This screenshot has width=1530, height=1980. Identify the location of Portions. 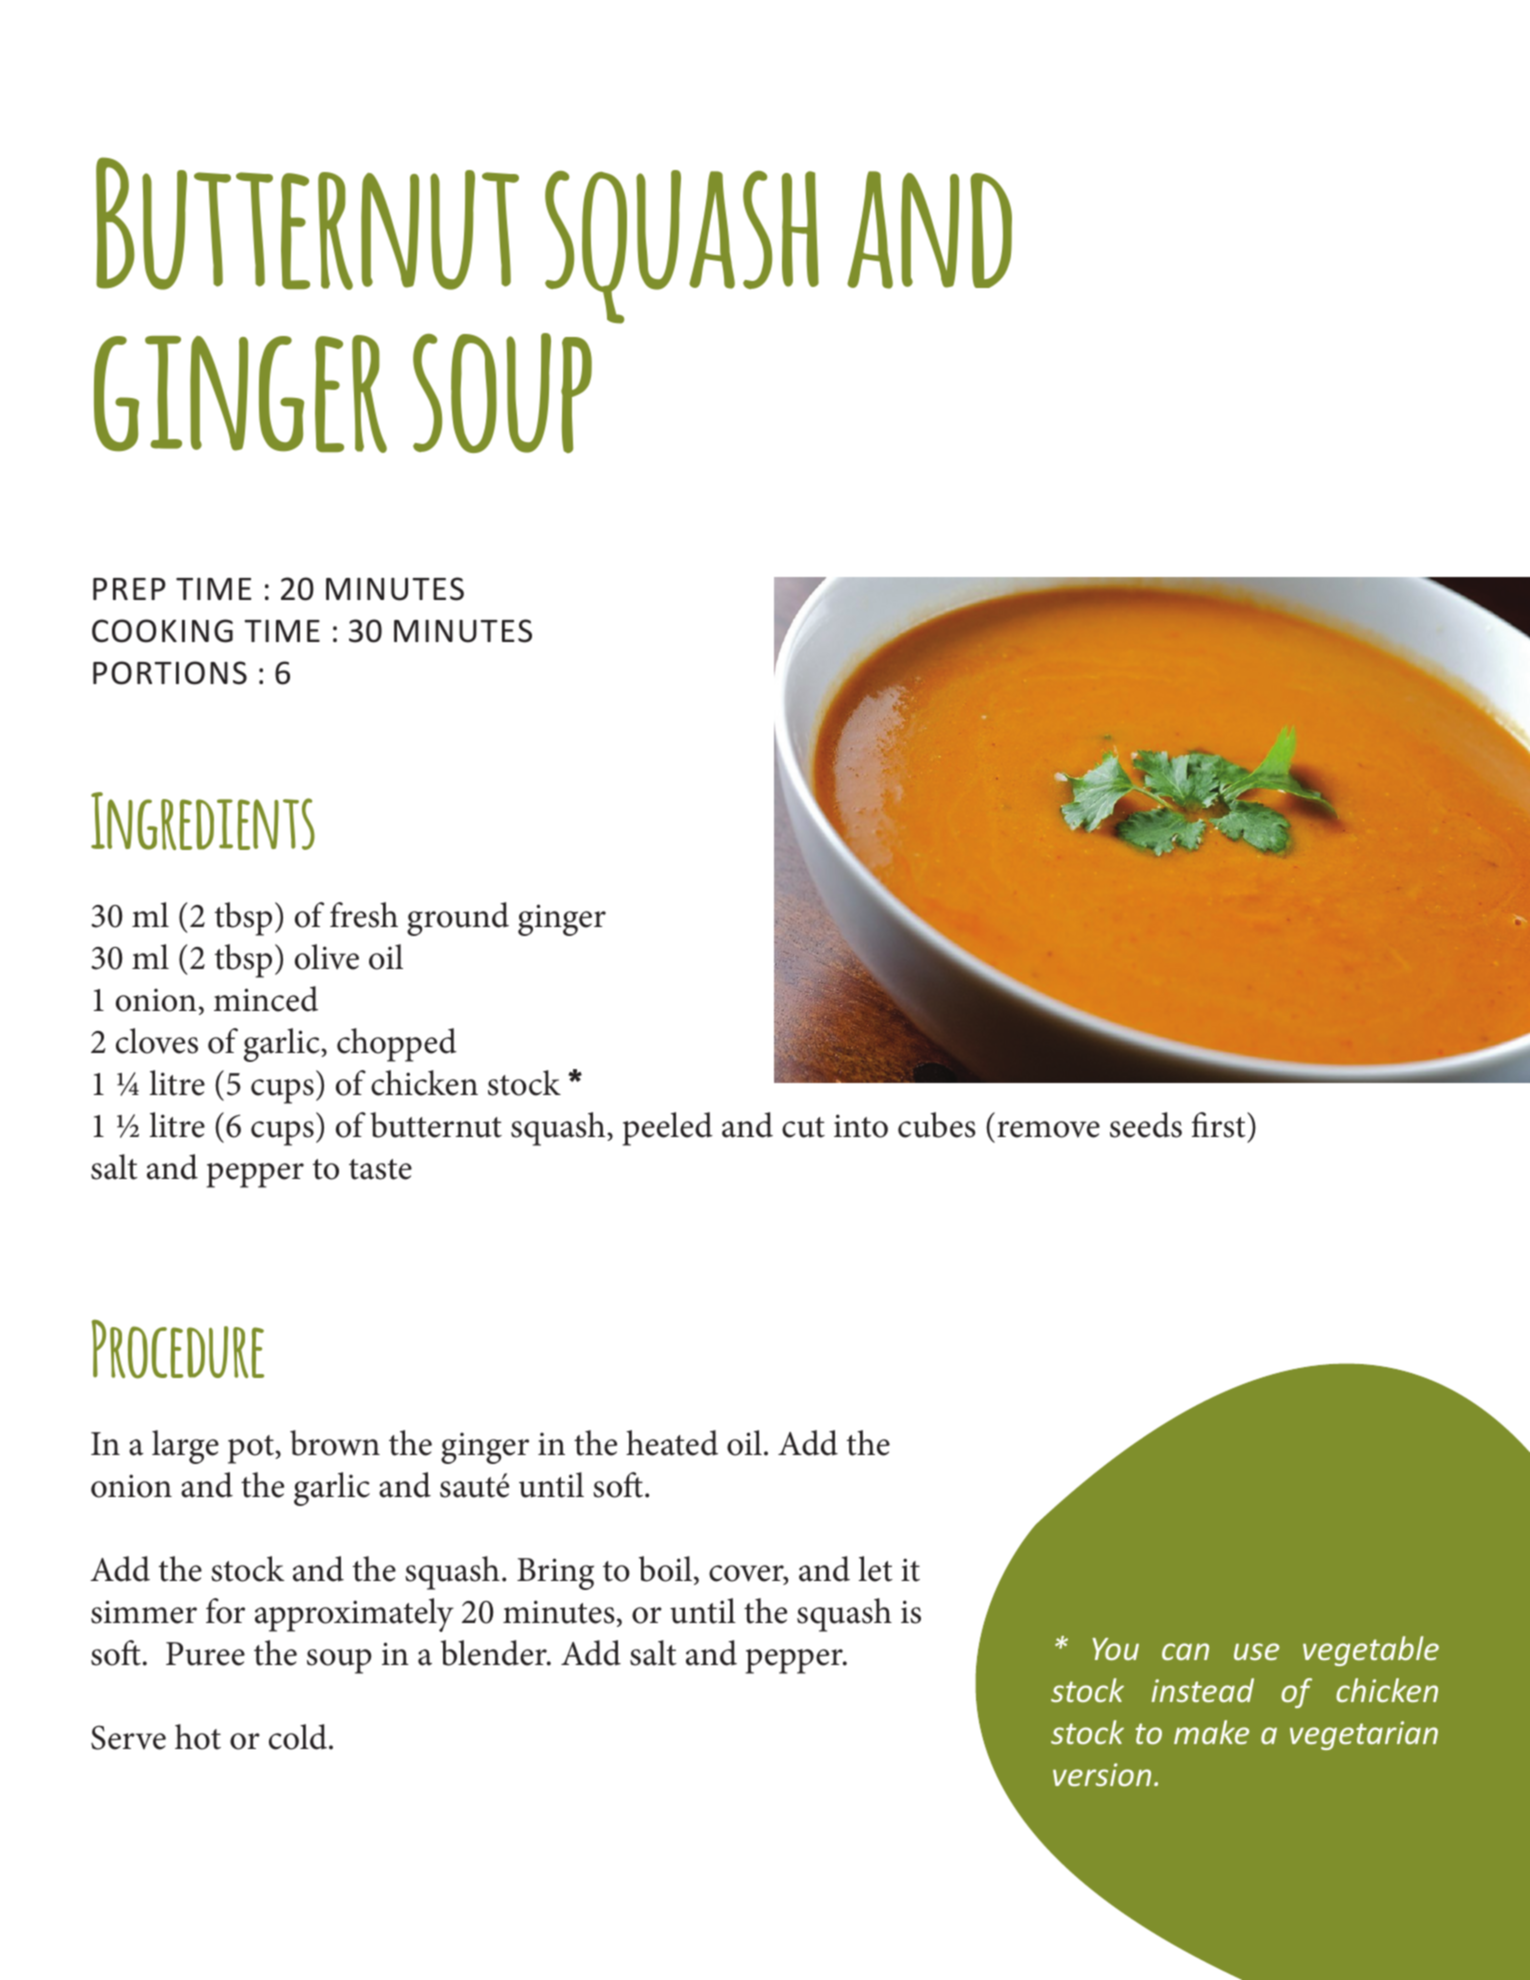
(170, 673).
